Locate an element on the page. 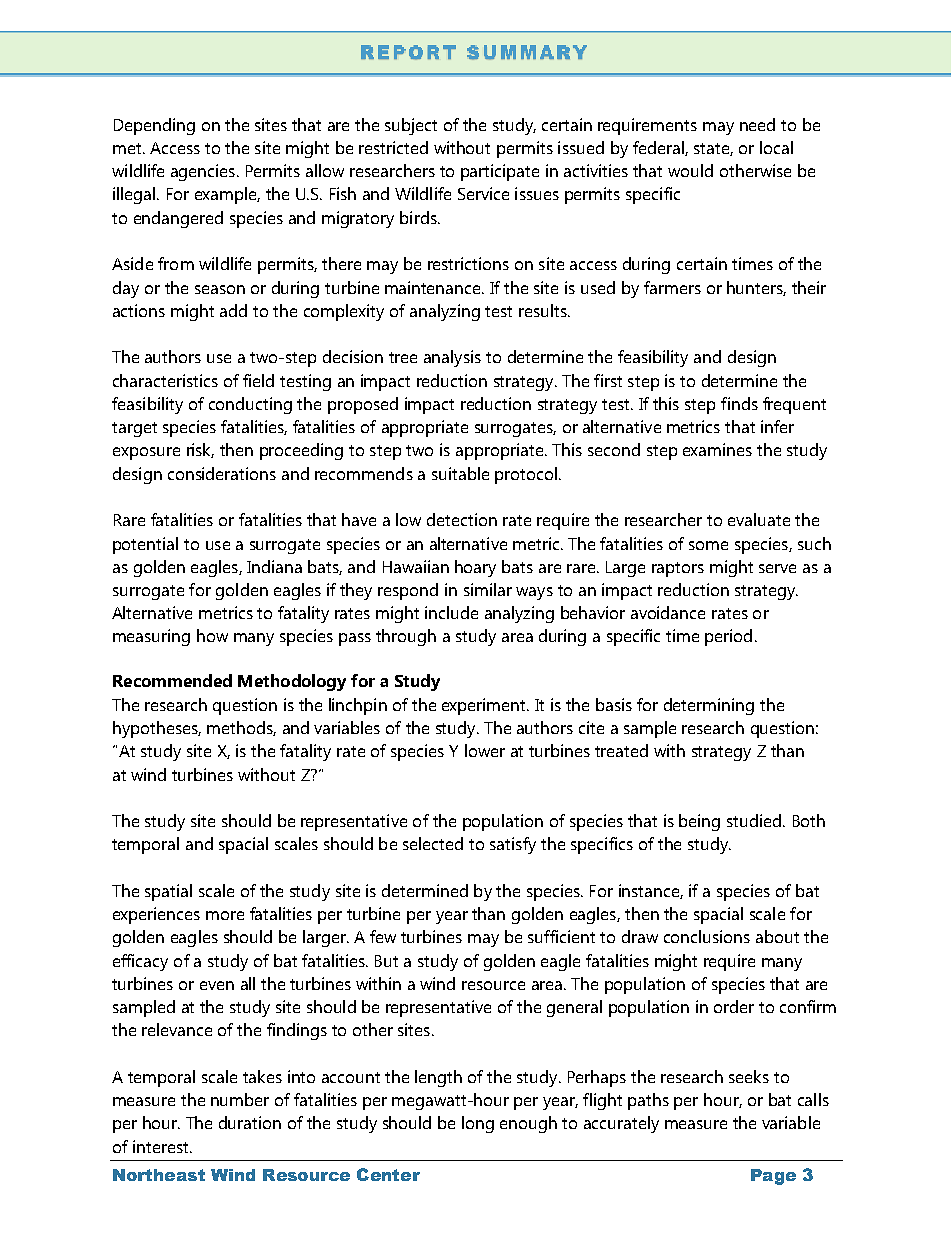 The image size is (952, 1233). agencies is located at coordinates (203, 172).
